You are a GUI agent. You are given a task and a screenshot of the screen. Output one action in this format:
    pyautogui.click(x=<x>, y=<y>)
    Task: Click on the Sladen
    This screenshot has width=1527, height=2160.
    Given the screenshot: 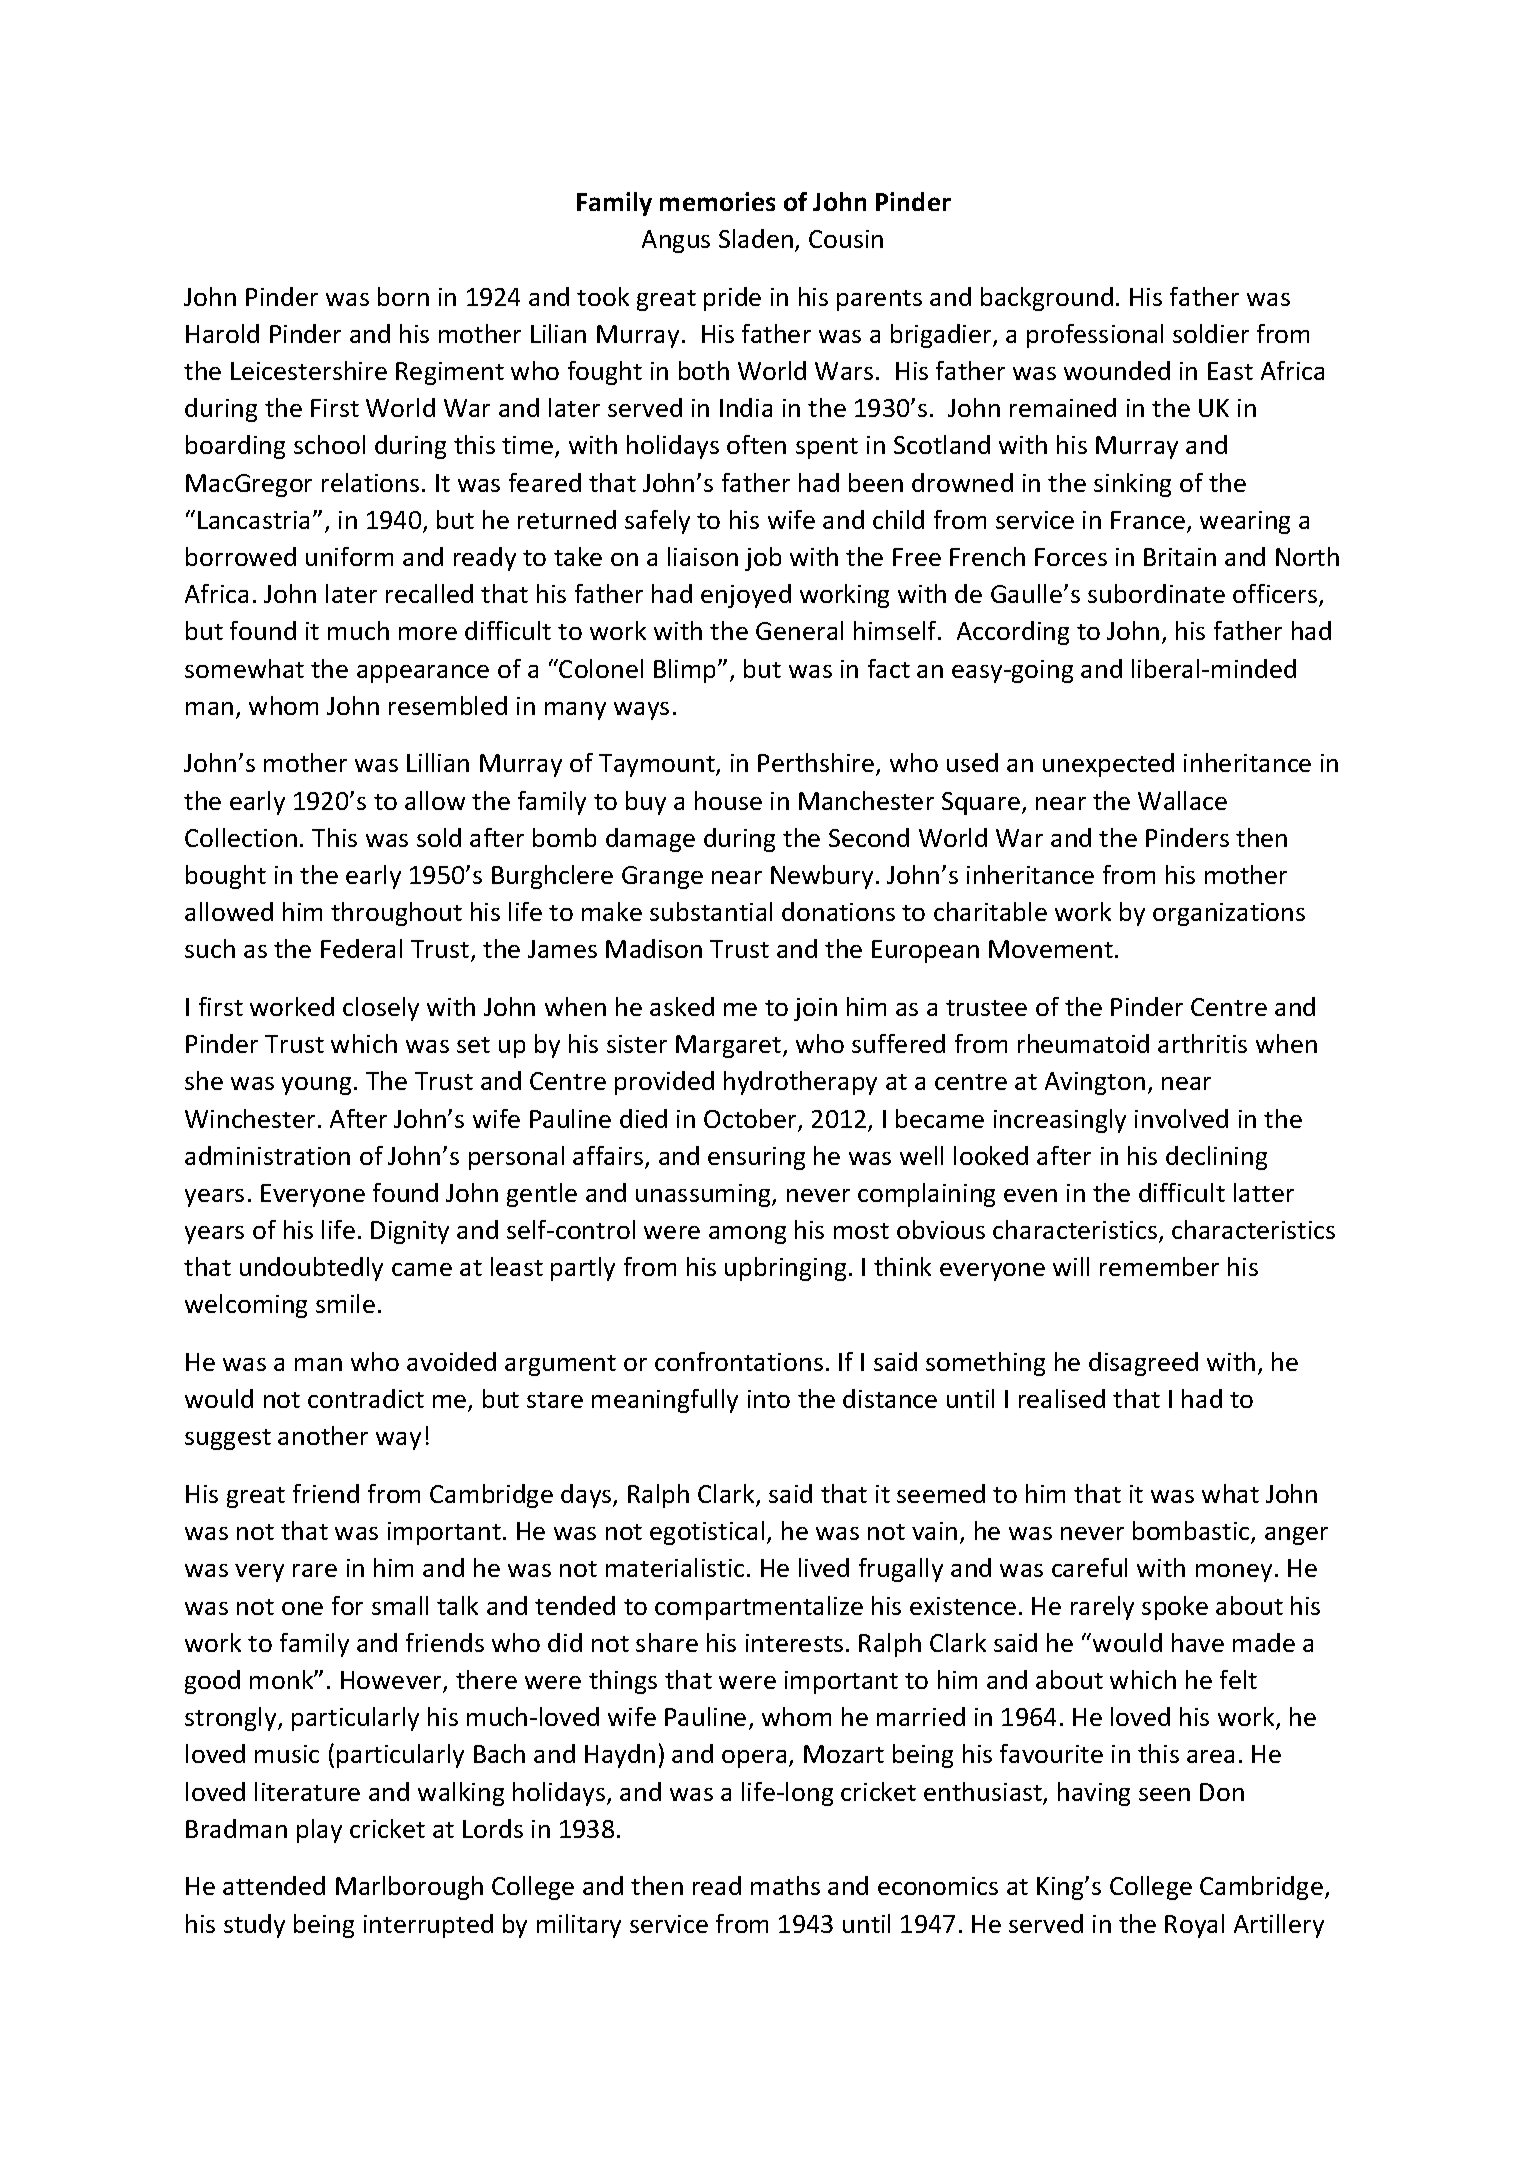 What is the action you would take?
    pyautogui.click(x=756, y=238)
